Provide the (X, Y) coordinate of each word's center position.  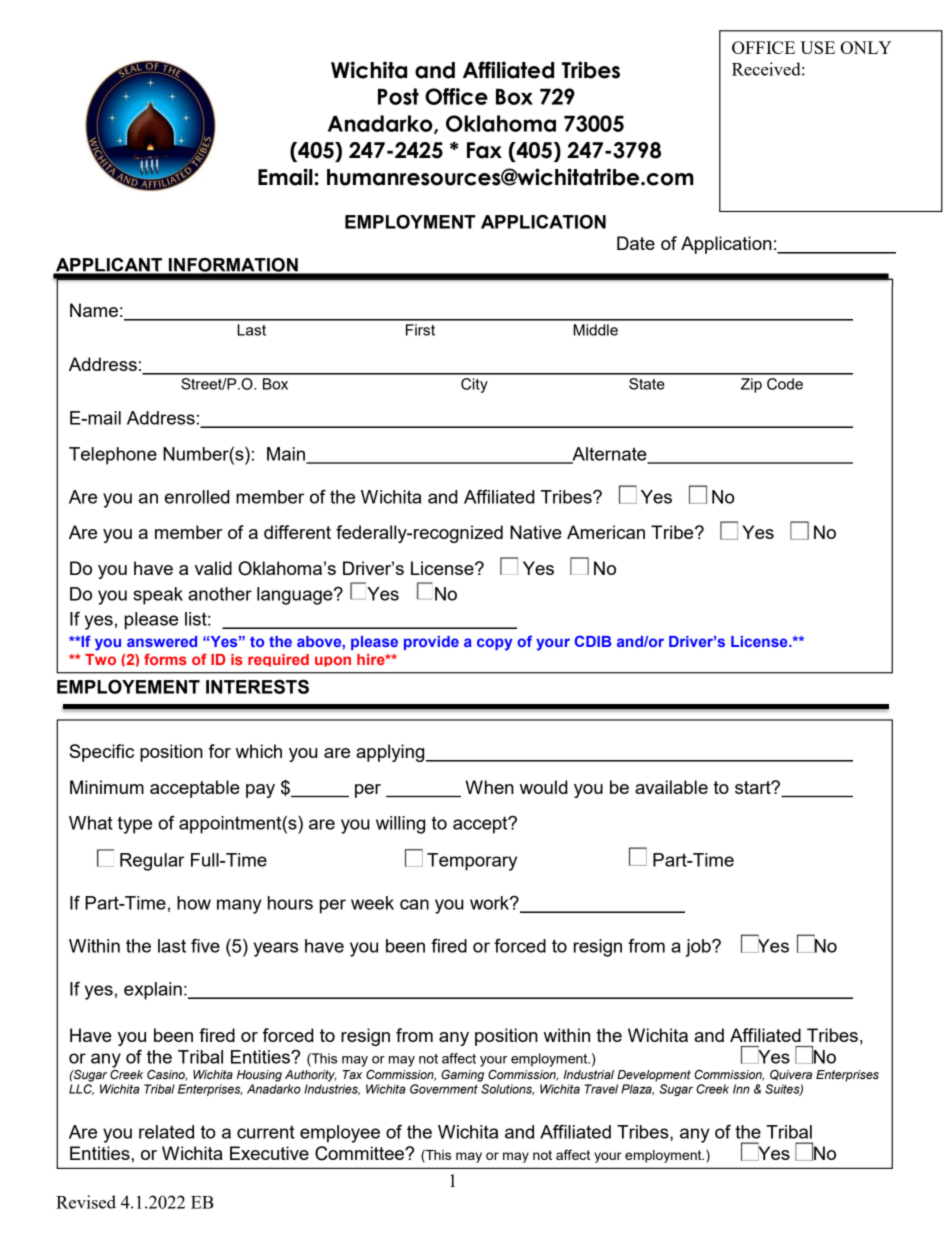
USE (817, 47)
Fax (484, 150)
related (166, 1132)
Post (398, 96)
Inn (741, 1089)
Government (444, 1089)
